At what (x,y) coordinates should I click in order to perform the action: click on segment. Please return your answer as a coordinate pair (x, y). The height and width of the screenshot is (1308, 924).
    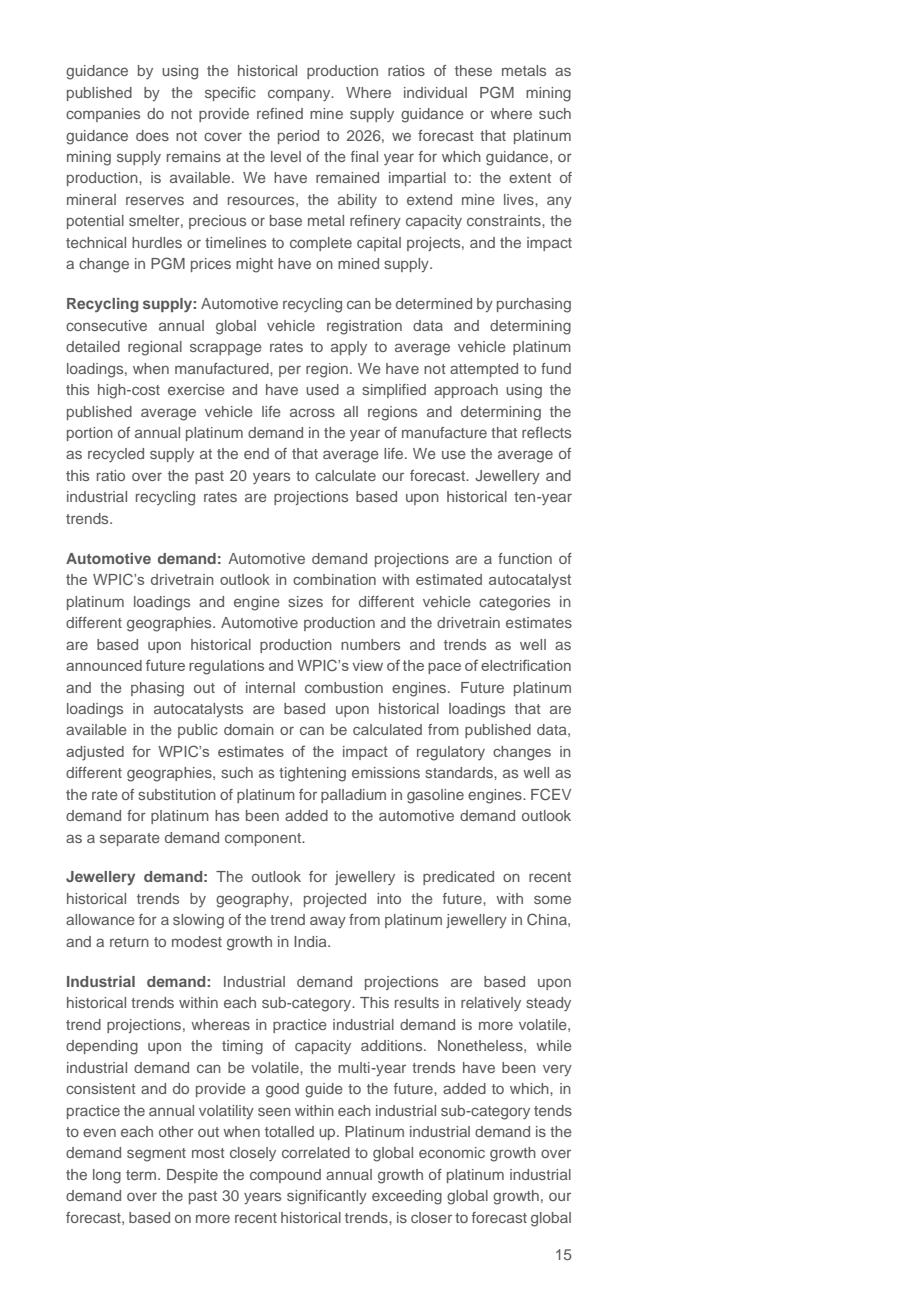
    Looking at the image, I should click on (156, 1155).
